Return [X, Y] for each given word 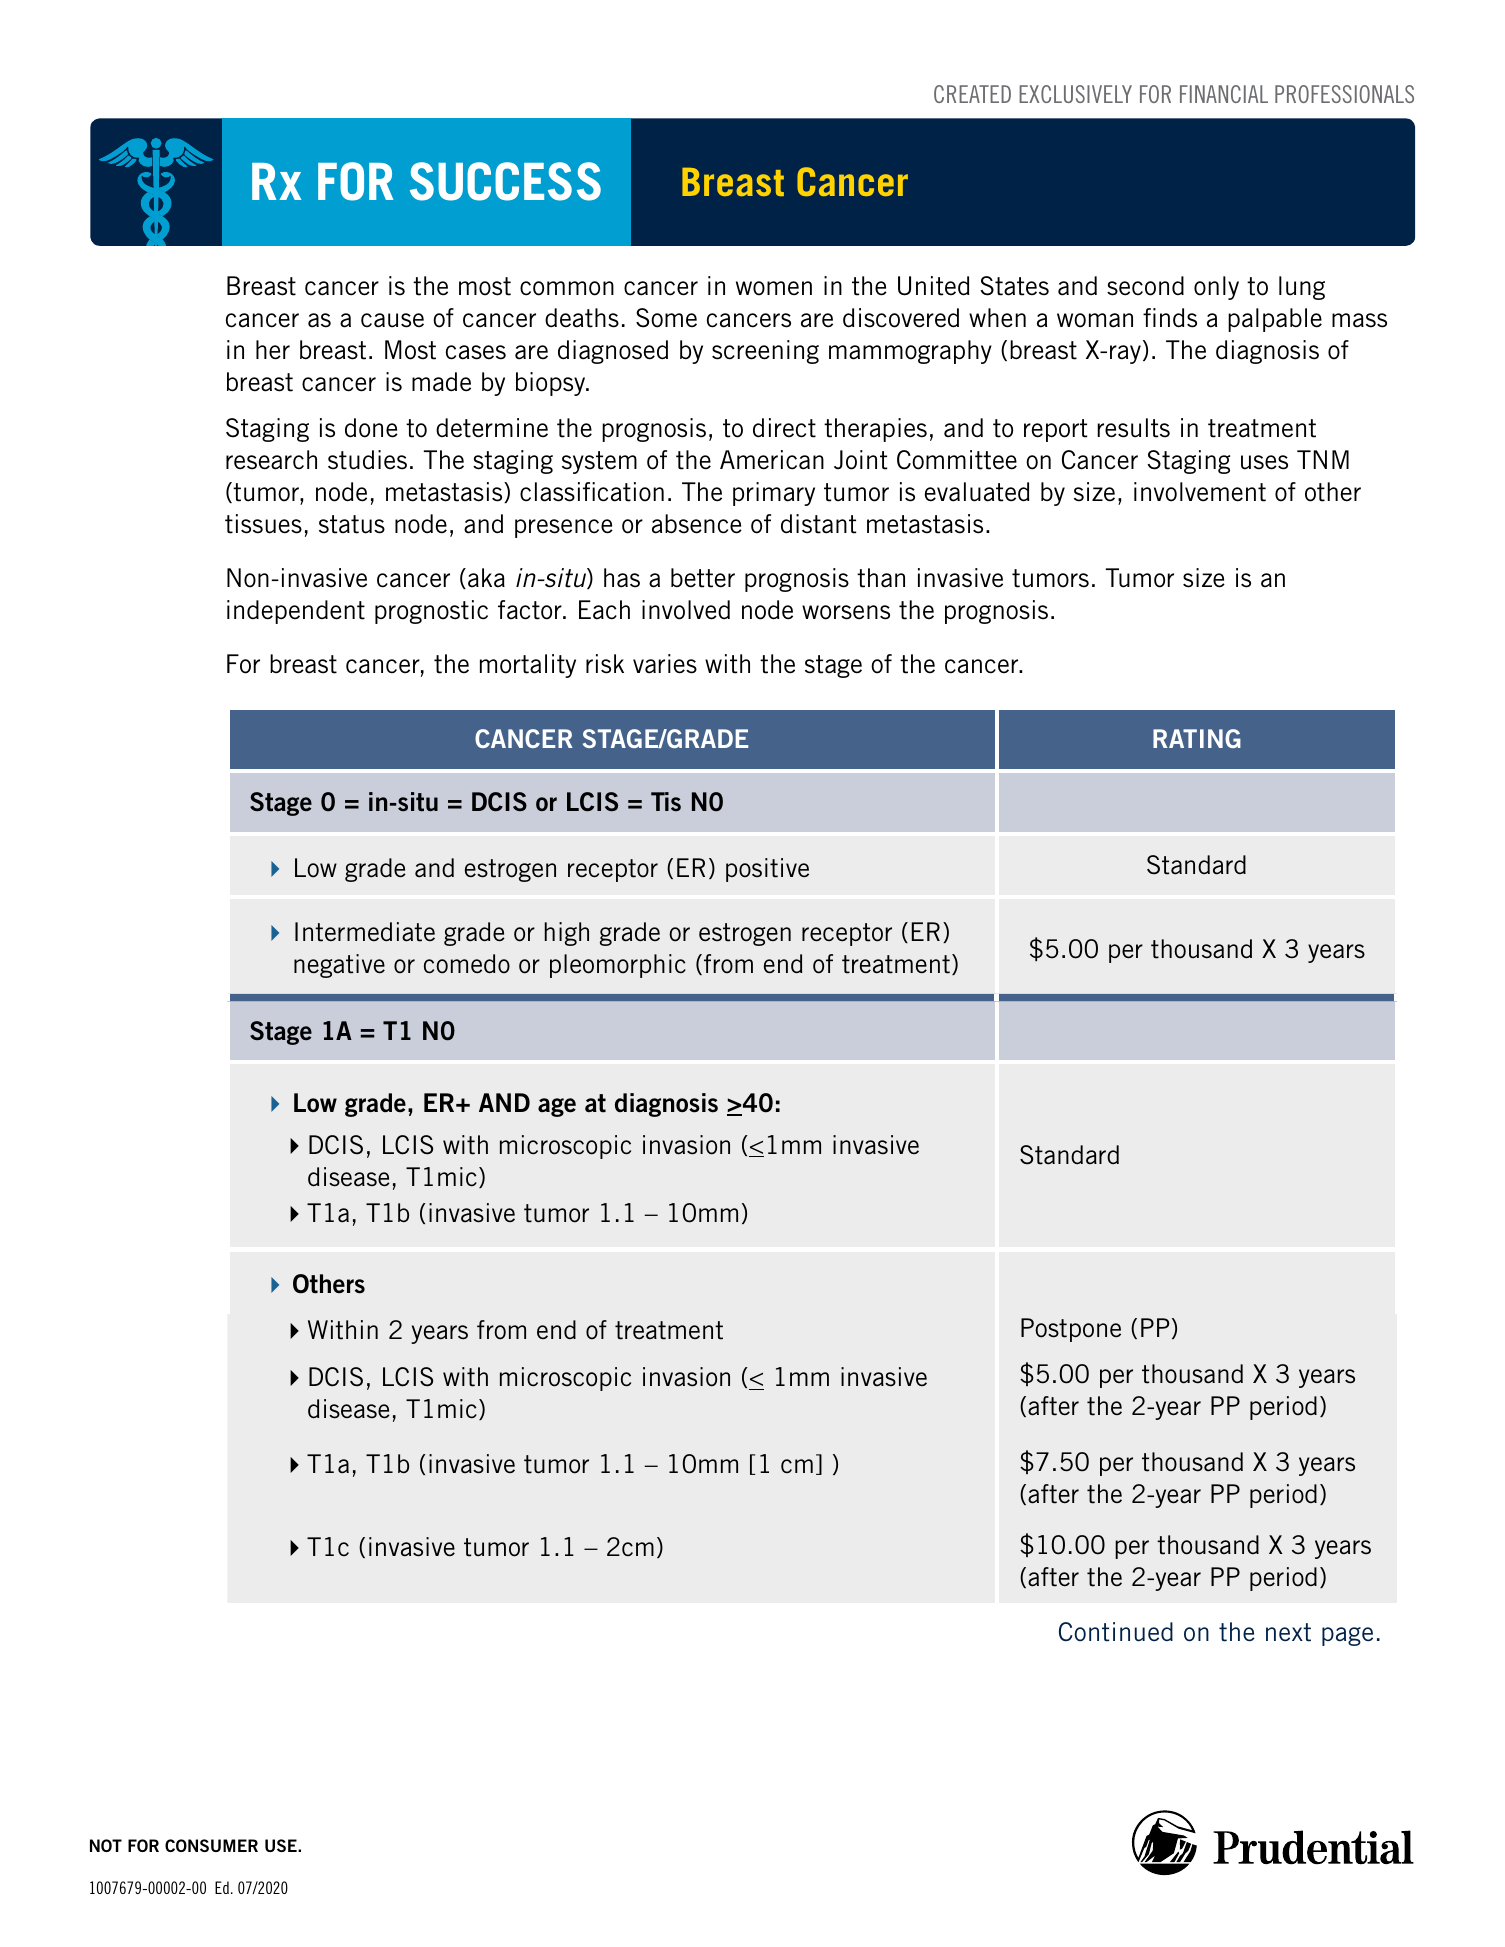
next [1288, 1632]
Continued [1116, 1632]
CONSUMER [211, 1845]
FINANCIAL [1224, 94]
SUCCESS [505, 181]
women [774, 288]
